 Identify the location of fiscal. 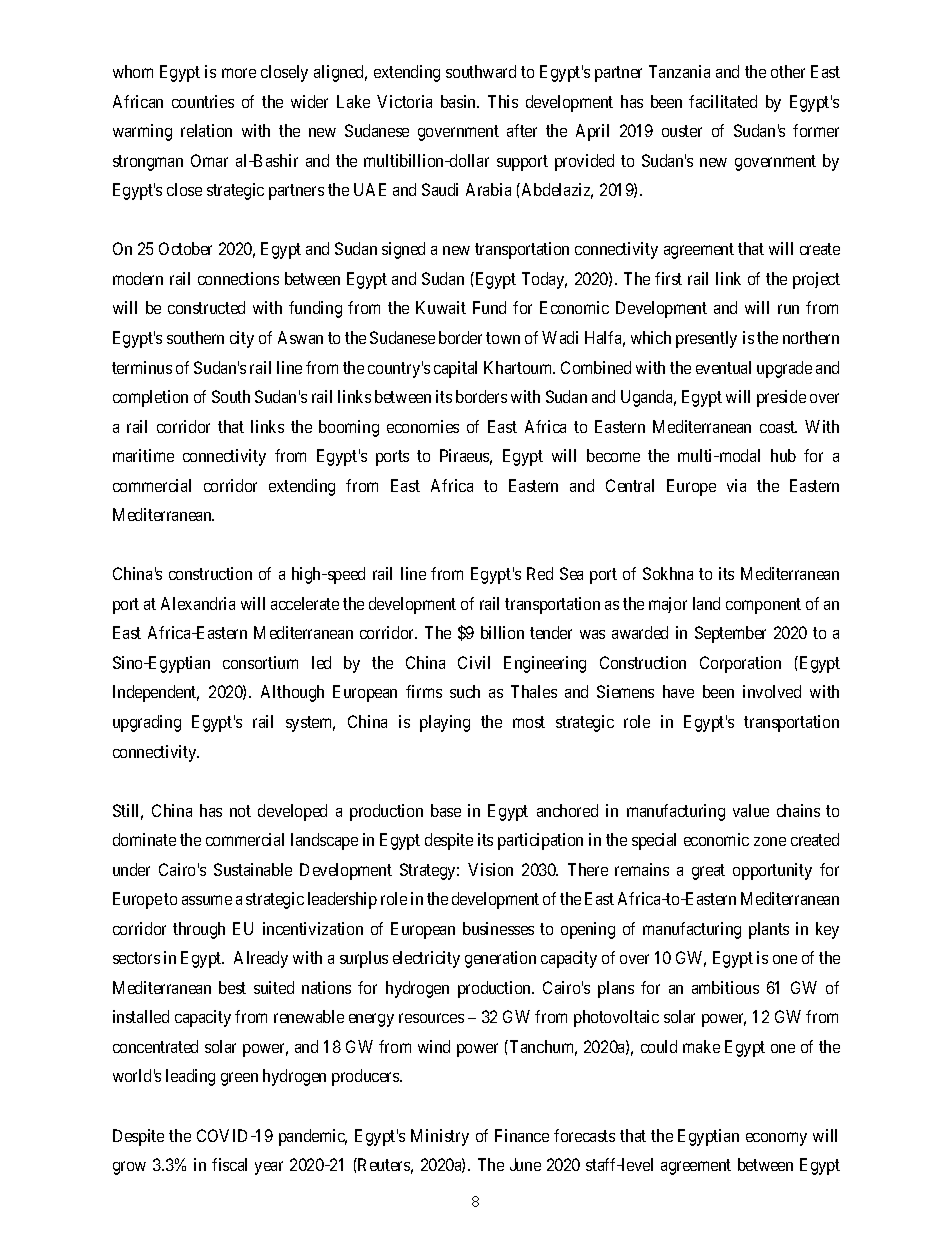
(229, 1164).
